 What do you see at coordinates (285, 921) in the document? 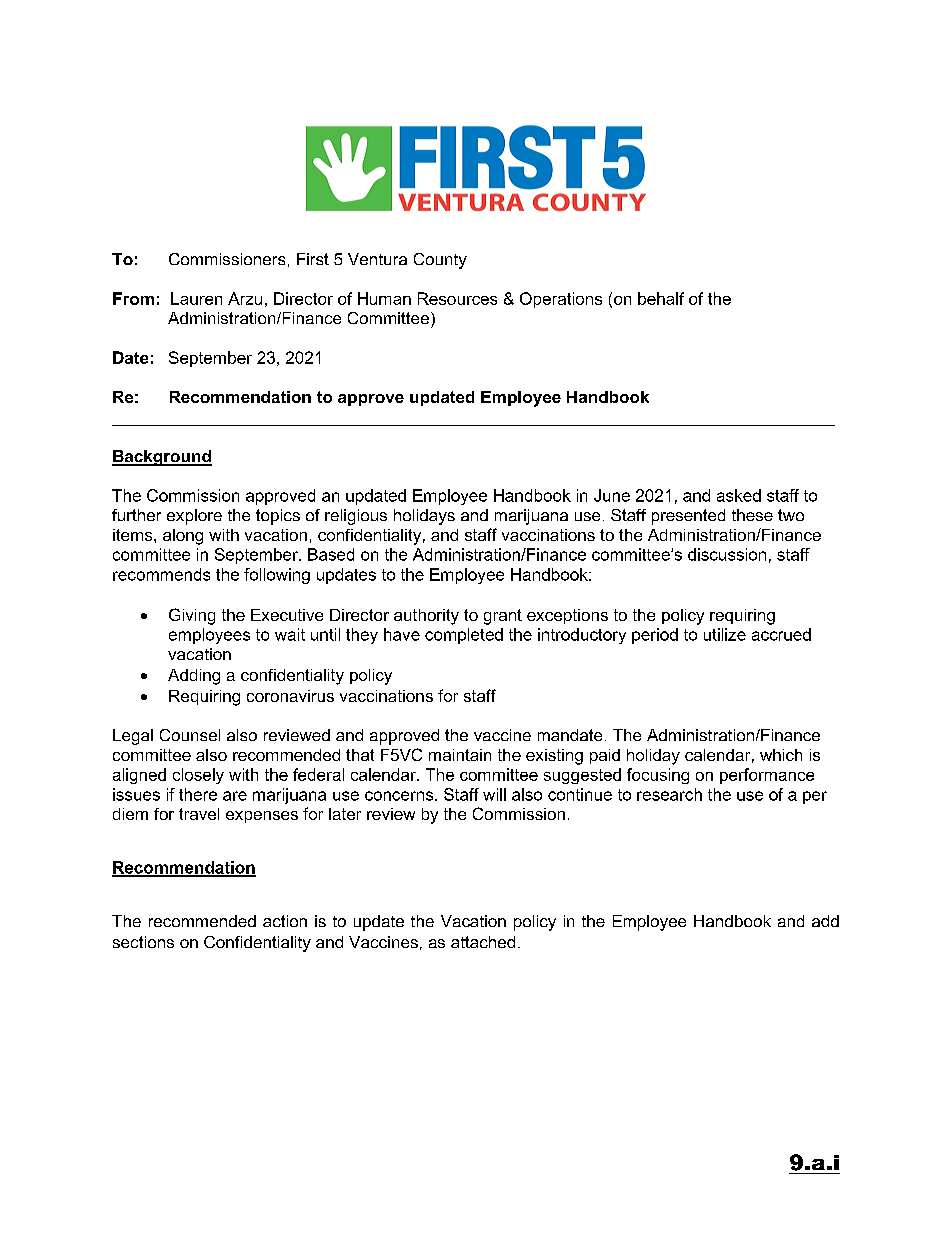
I see `action` at bounding box center [285, 921].
